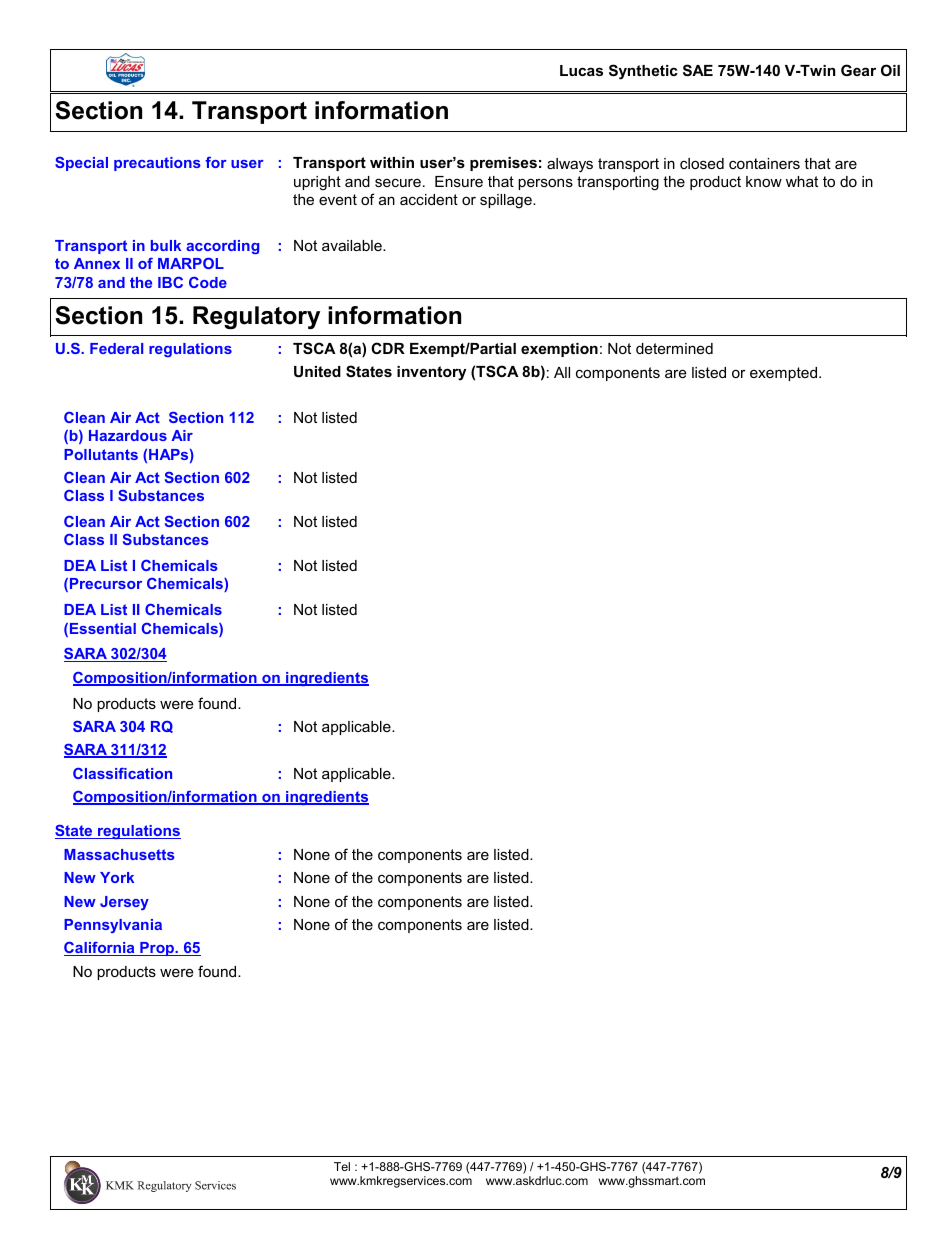 The height and width of the image is (1233, 952). What do you see at coordinates (103, 628) in the image?
I see `Essential` at bounding box center [103, 628].
